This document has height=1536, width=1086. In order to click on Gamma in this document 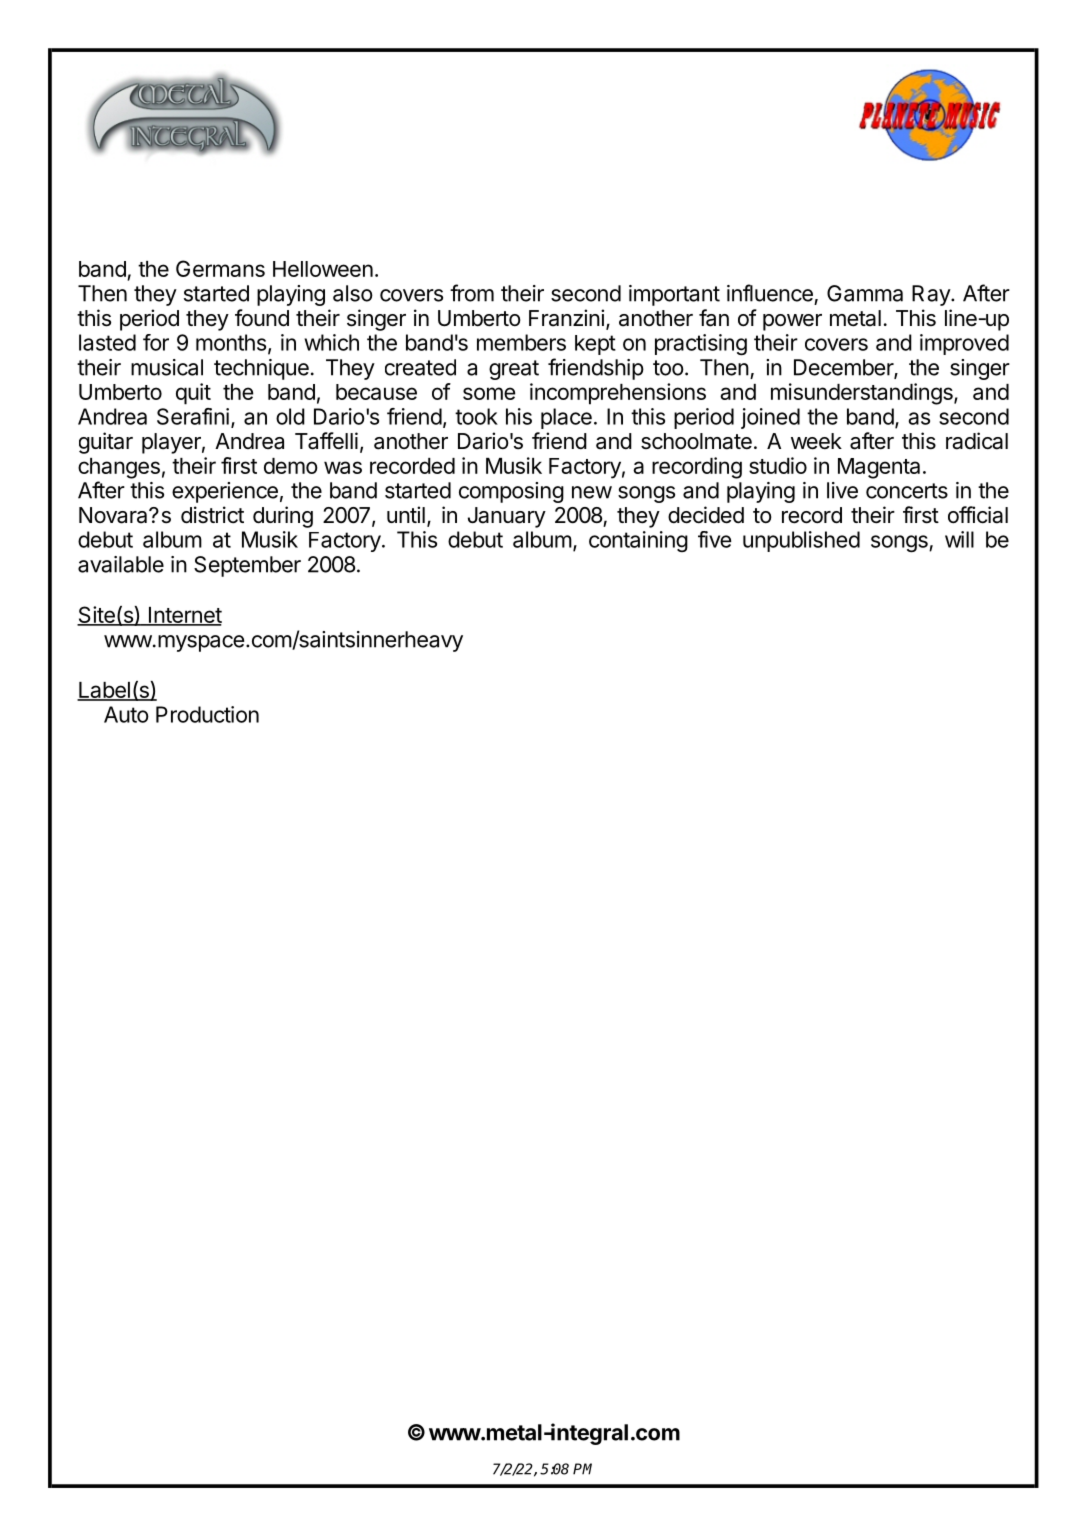, I will do `click(865, 293)`.
